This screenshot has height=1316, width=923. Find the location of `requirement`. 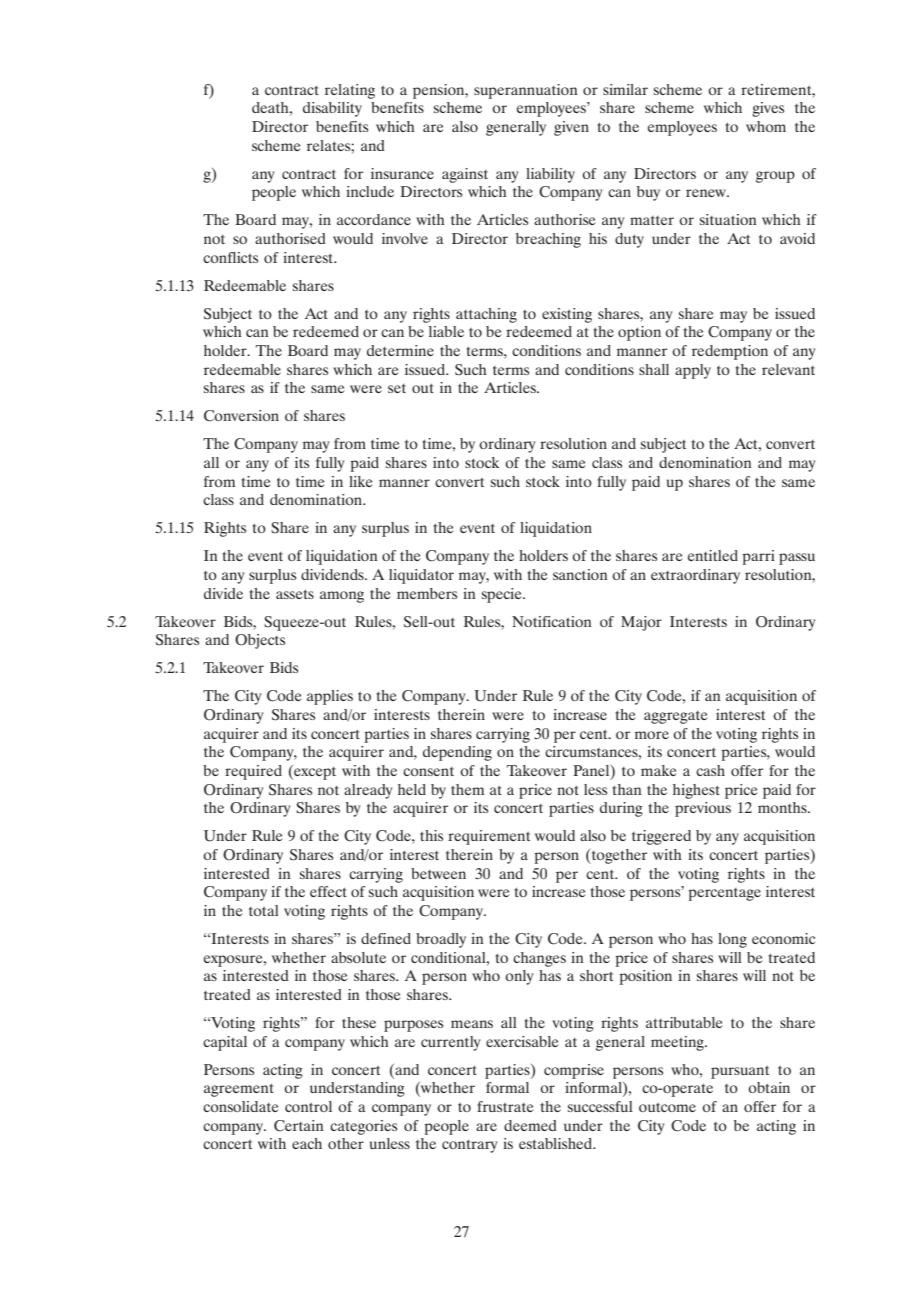

requirement is located at coordinates (489, 837).
